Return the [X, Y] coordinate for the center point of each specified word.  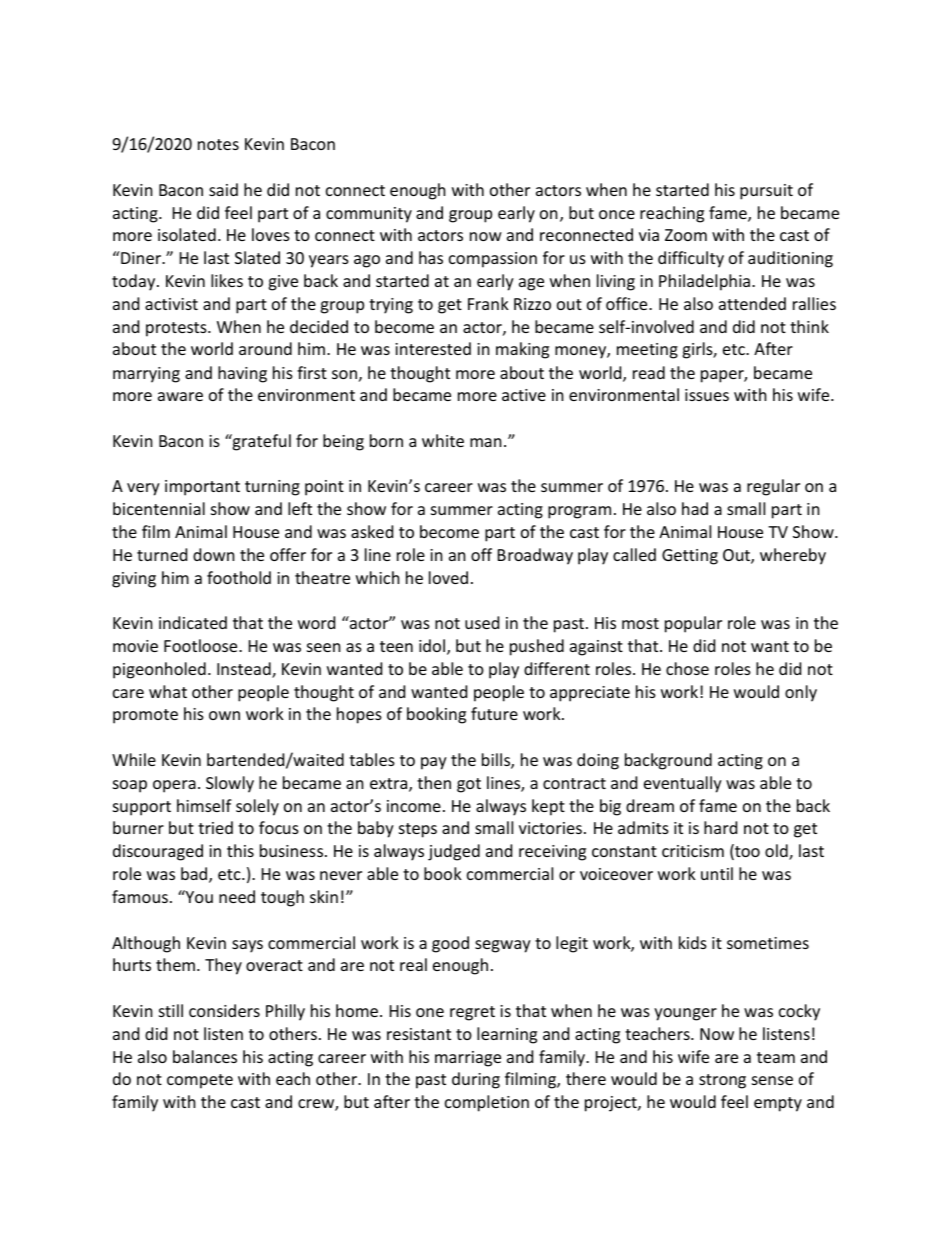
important [202, 488]
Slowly [230, 784]
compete [200, 1081]
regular [773, 487]
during [476, 1080]
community [369, 215]
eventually [683, 784]
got [469, 785]
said [223, 189]
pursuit [766, 192]
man [486, 442]
